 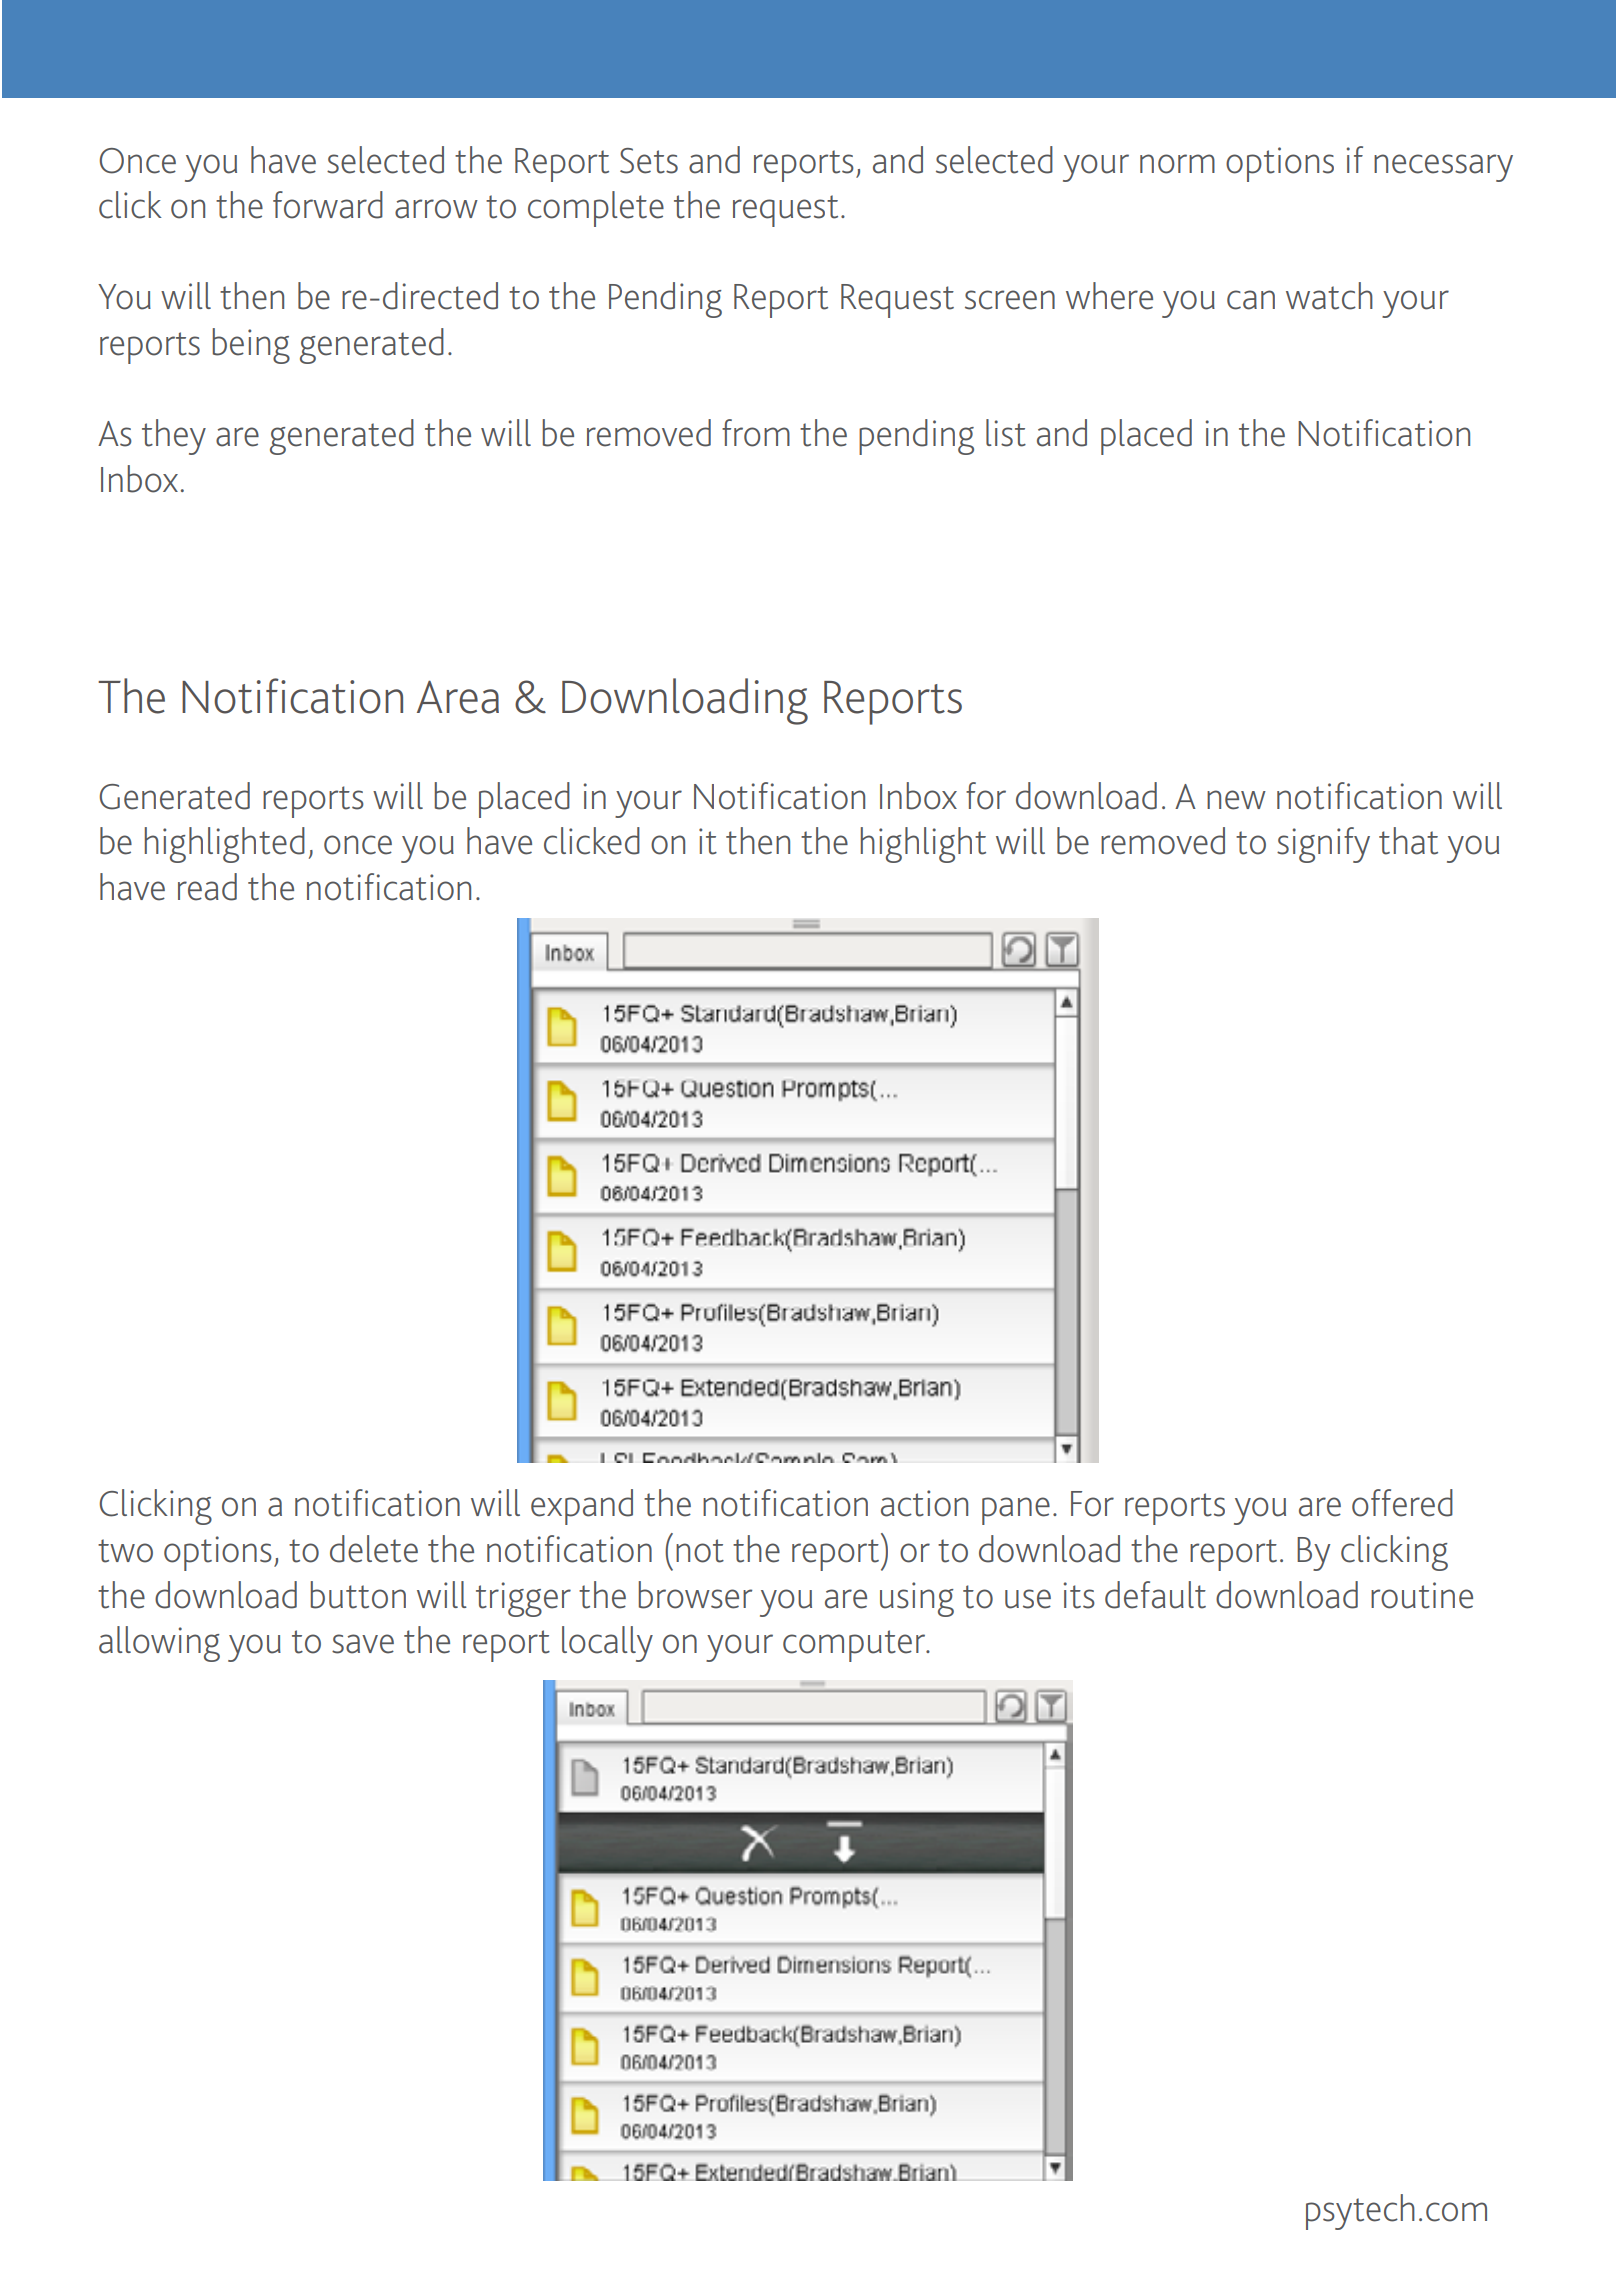 I want to click on save, so click(x=363, y=1644).
